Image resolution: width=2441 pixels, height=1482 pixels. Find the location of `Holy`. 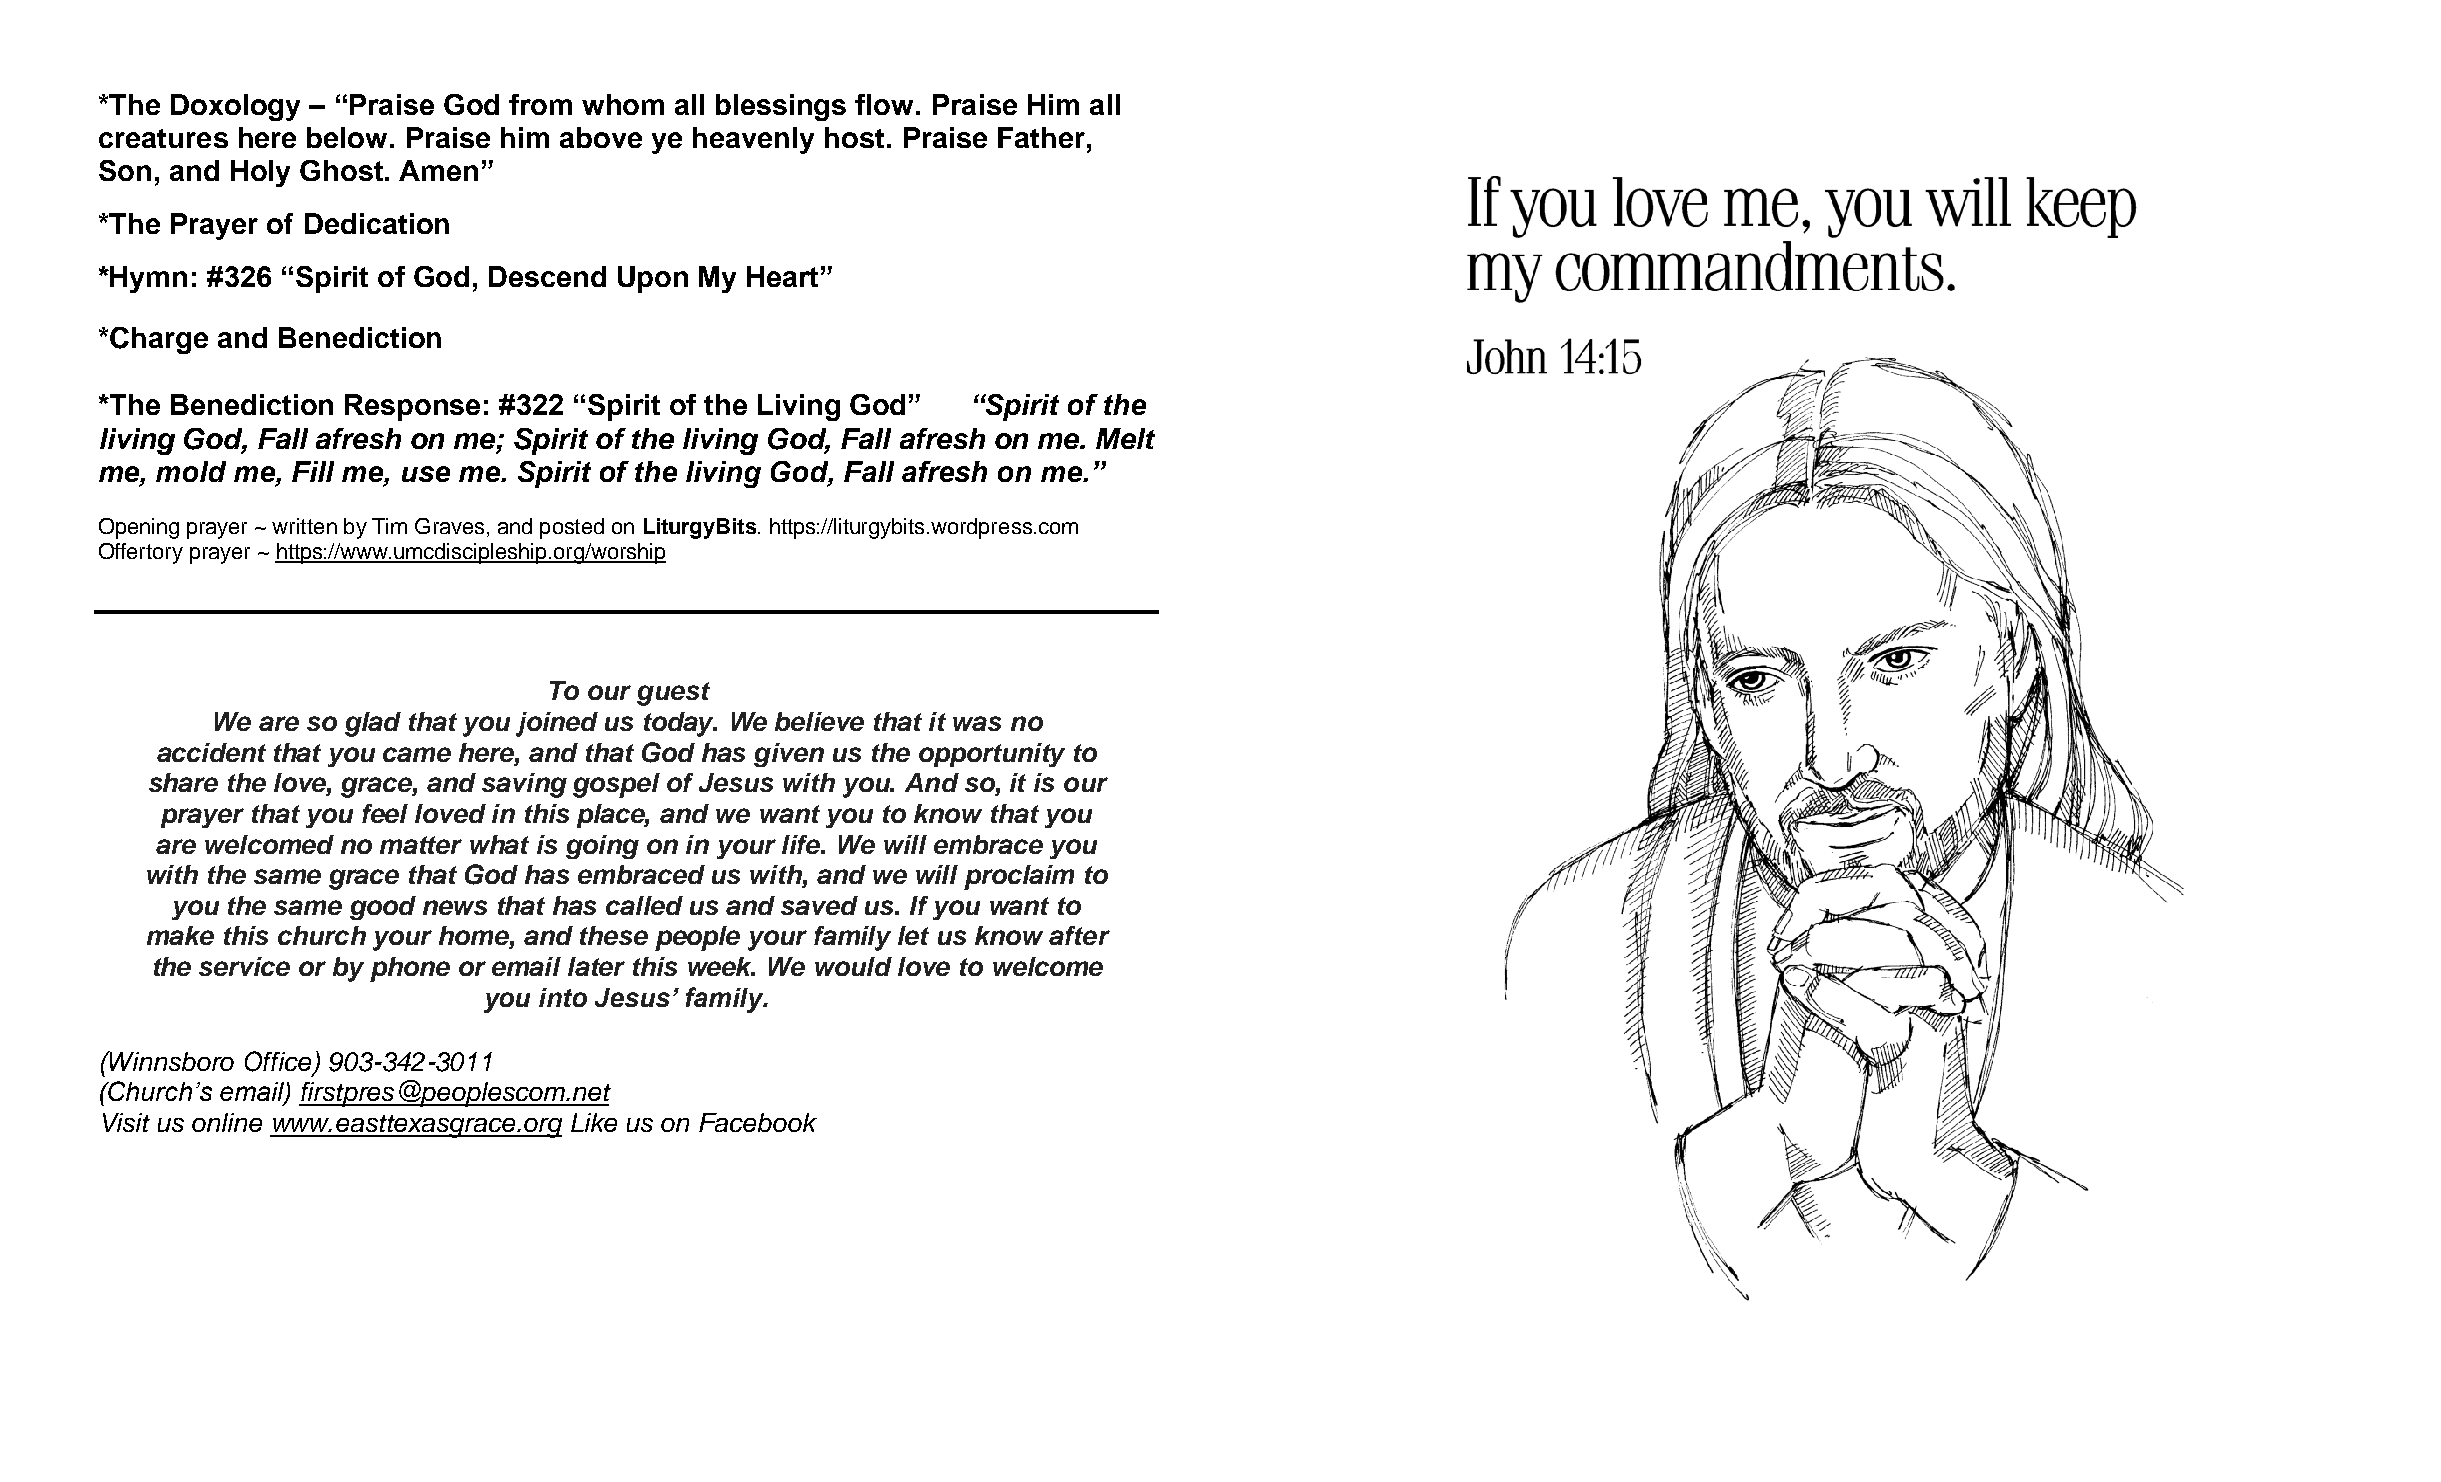

Holy is located at coordinates (260, 173).
